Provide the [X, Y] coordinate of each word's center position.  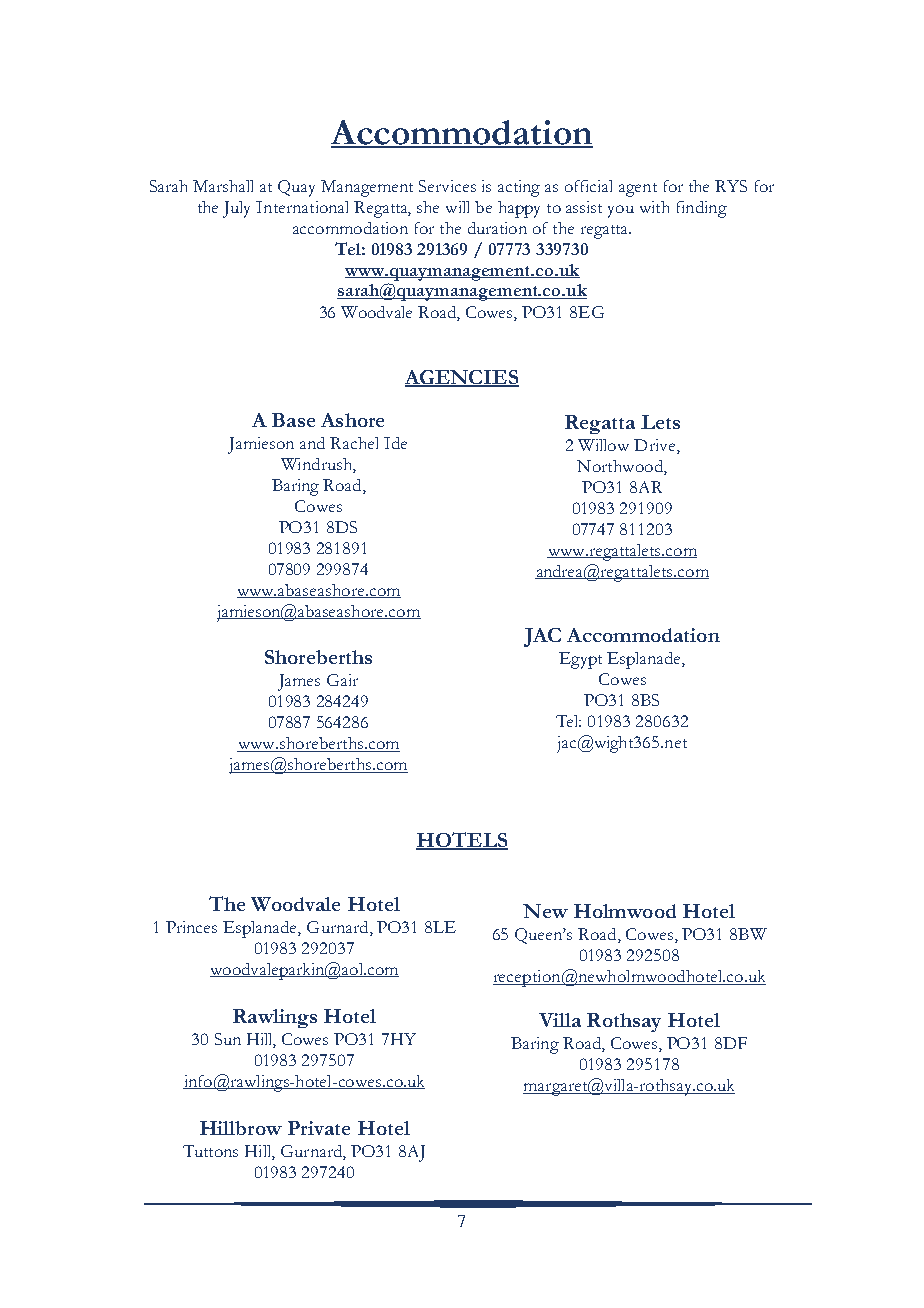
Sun [228, 1039]
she [428, 207]
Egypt [580, 660]
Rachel [354, 443]
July [236, 209]
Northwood [621, 467]
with [654, 207]
